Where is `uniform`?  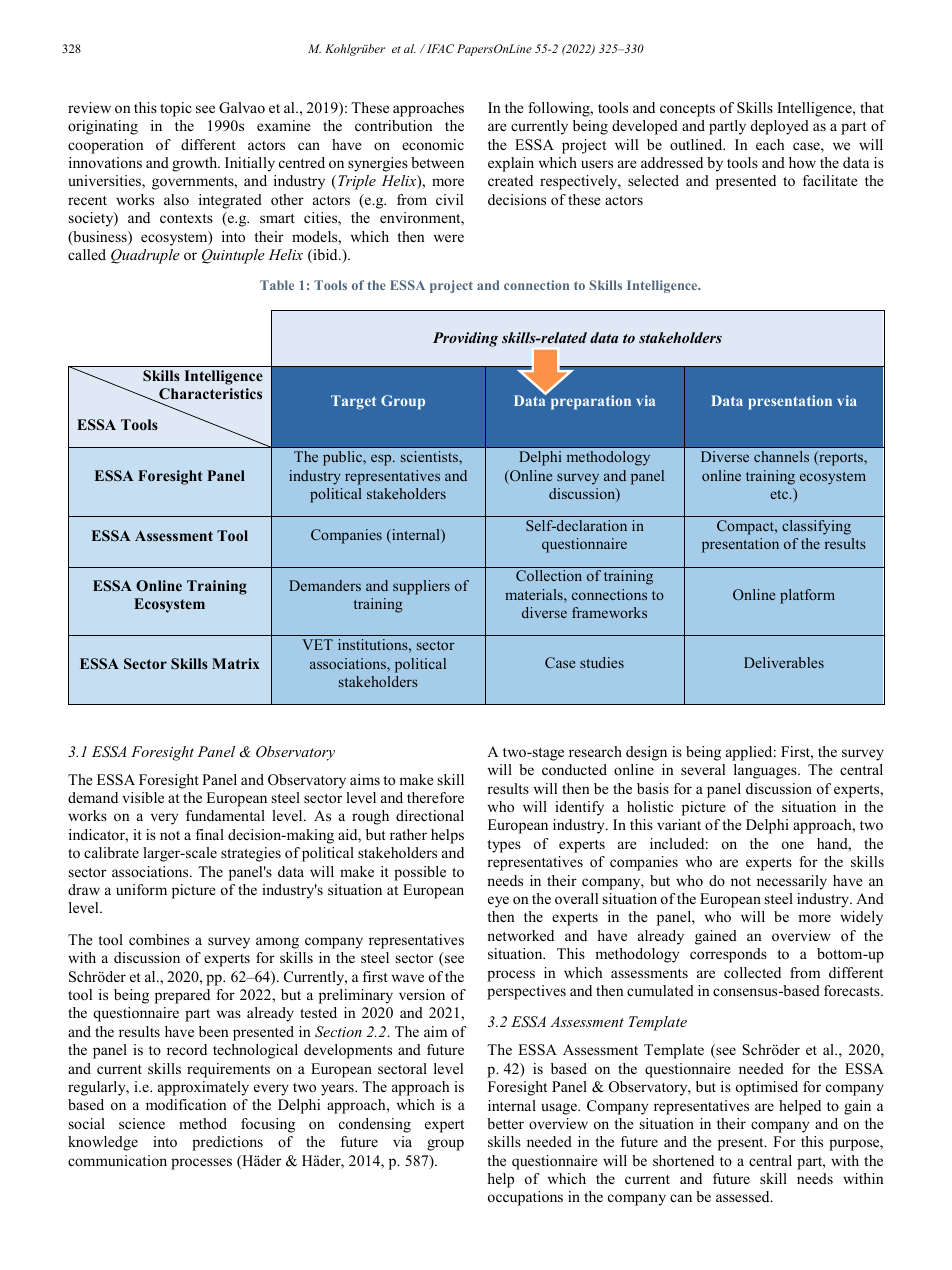
uniform is located at coordinates (141, 889).
